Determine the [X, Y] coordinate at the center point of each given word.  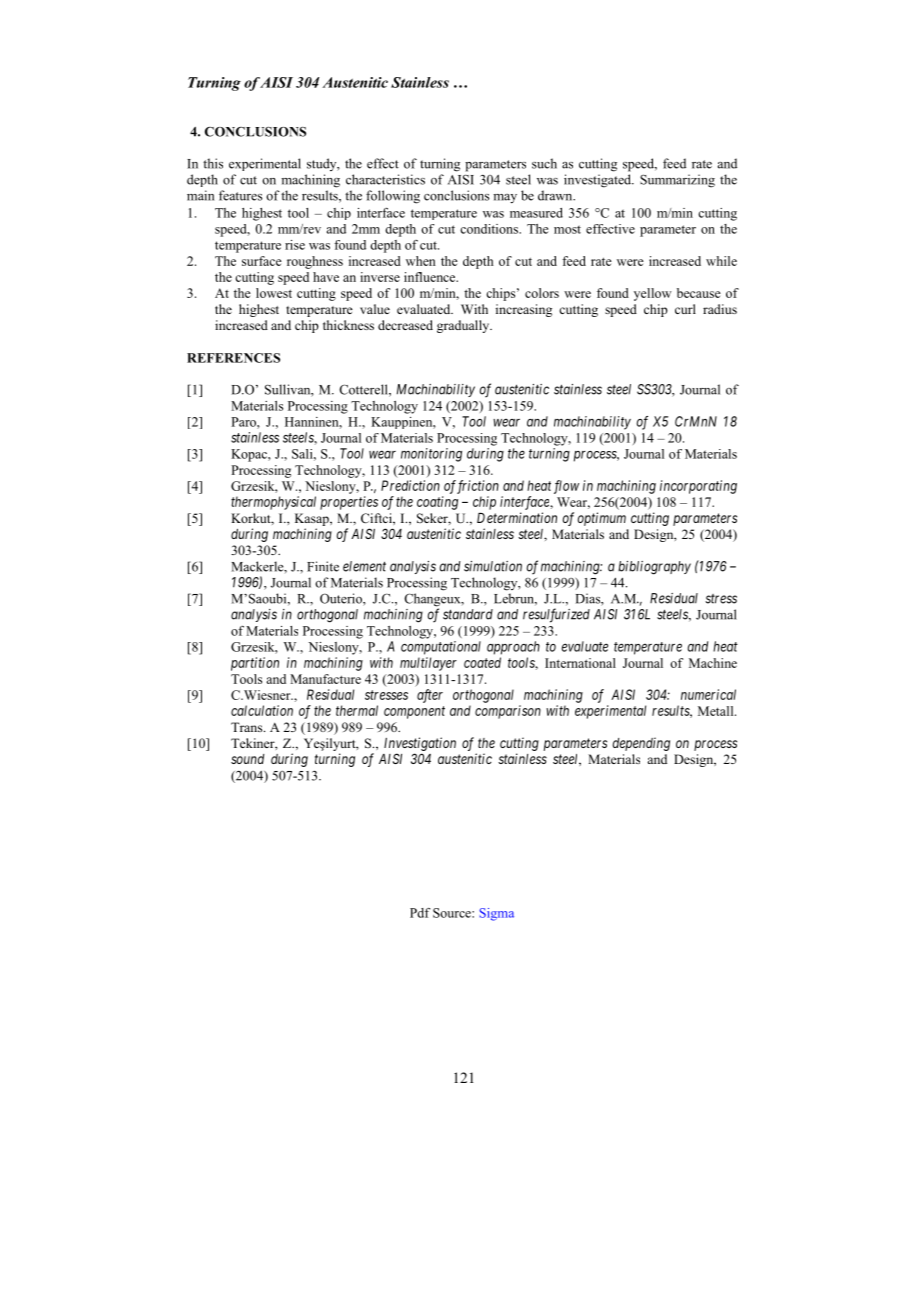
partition [255, 664]
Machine [713, 663]
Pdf [420, 913]
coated [482, 662]
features [240, 195]
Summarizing [677, 181]
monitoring [431, 455]
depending [641, 744]
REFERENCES [233, 358]
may [505, 199]
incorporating [698, 487]
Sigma [496, 914]
